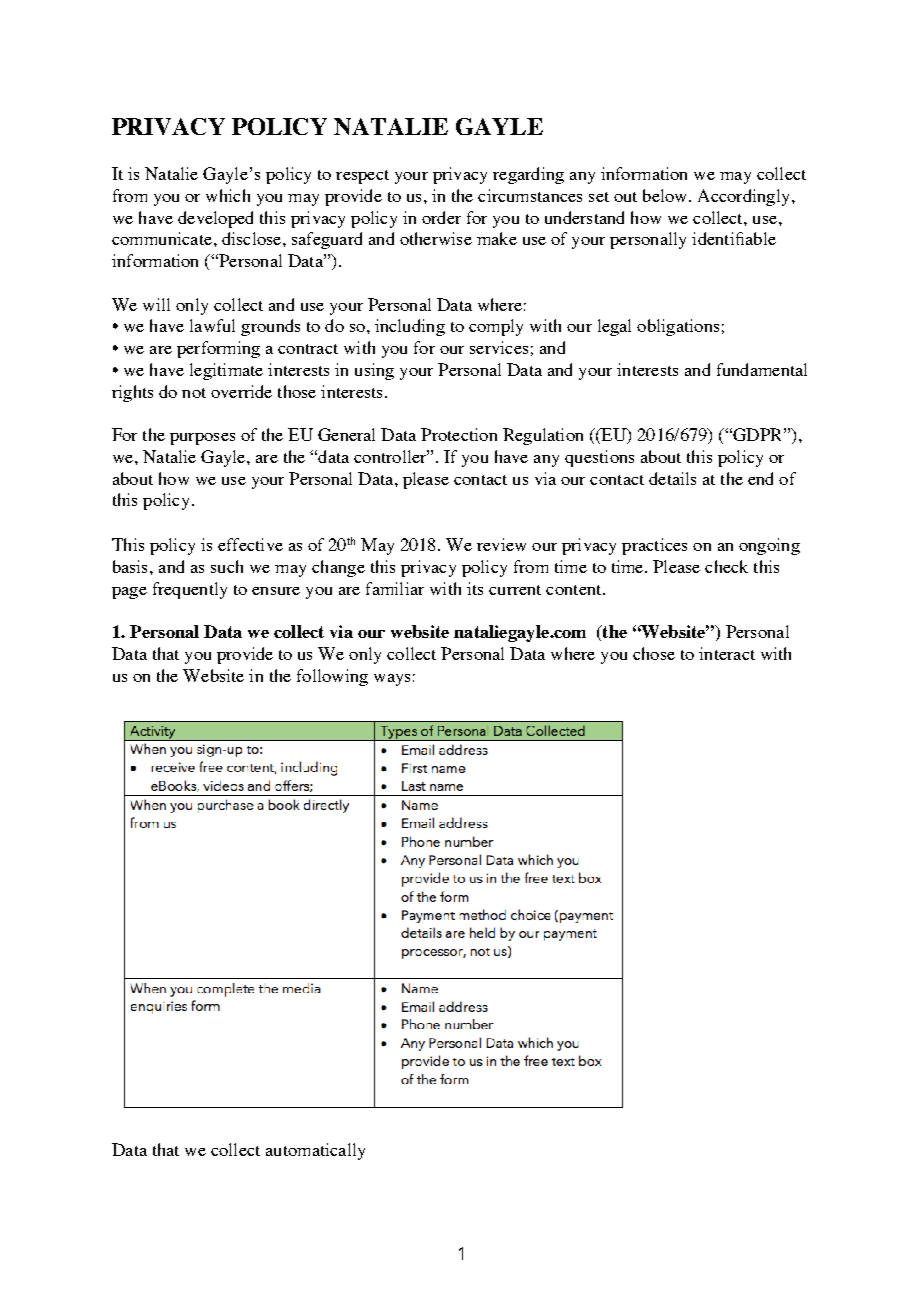  I want to click on details, so click(672, 478).
